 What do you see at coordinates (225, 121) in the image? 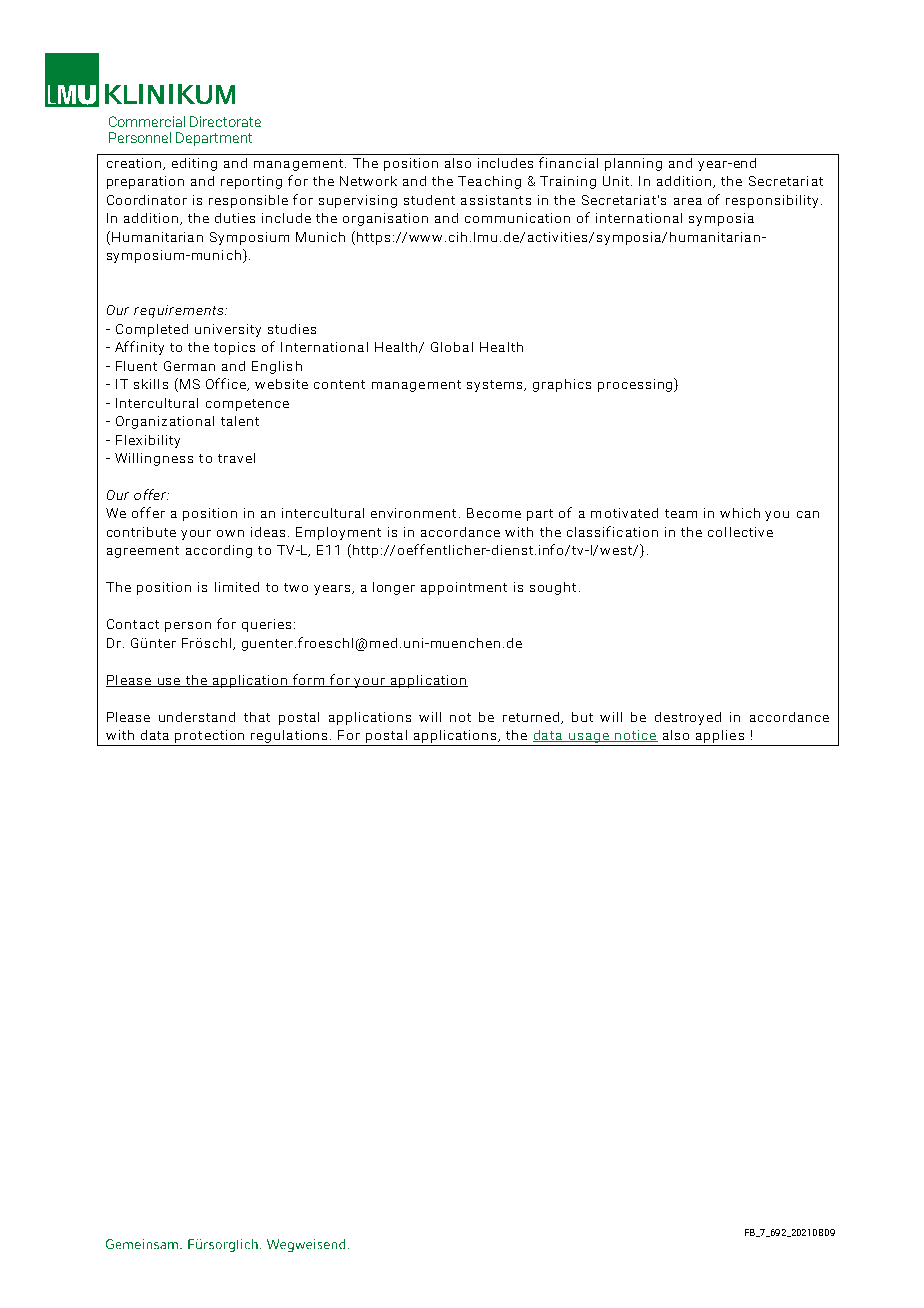
I see `Directorate` at bounding box center [225, 121].
